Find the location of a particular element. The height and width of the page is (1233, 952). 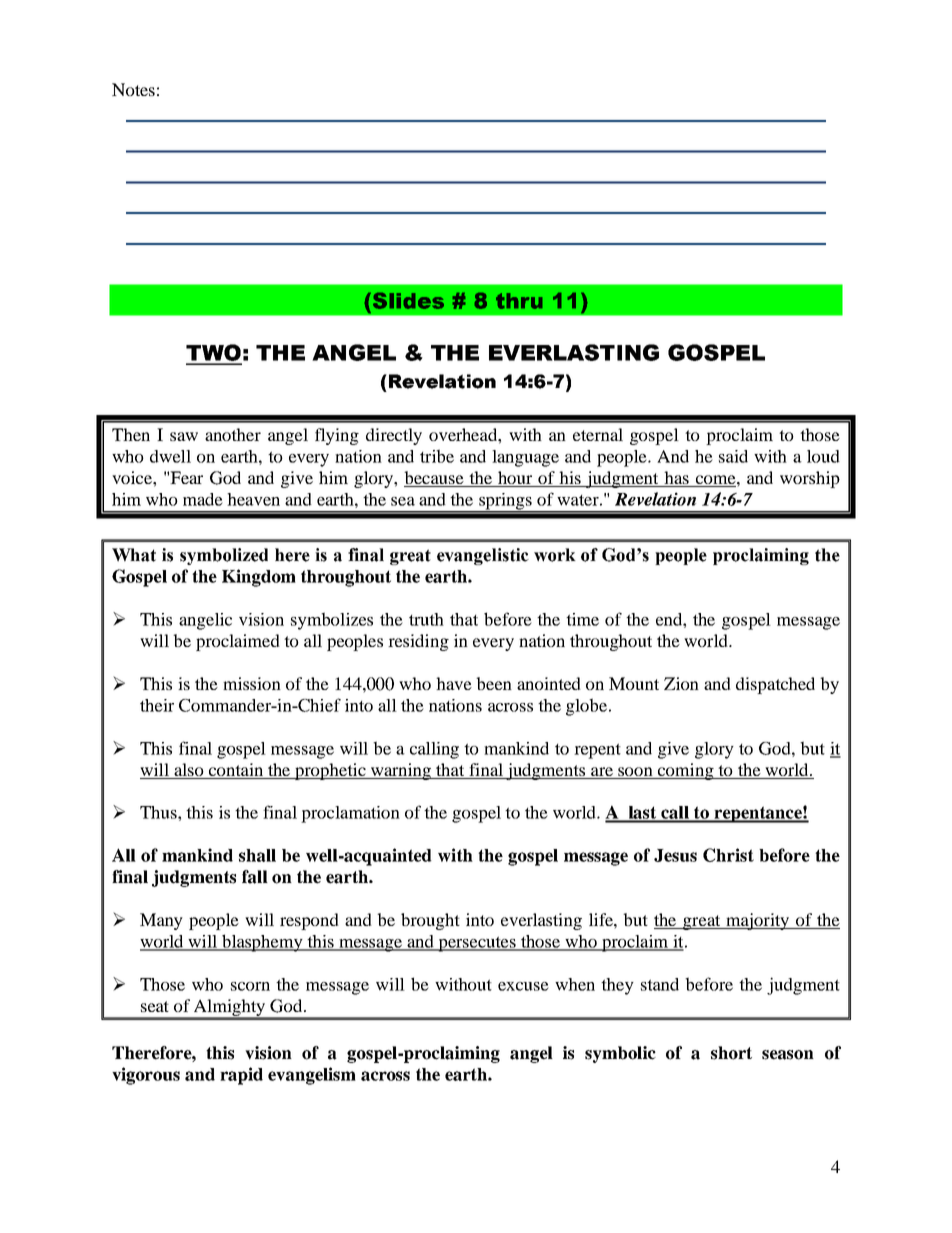

dispatched is located at coordinates (775, 685).
